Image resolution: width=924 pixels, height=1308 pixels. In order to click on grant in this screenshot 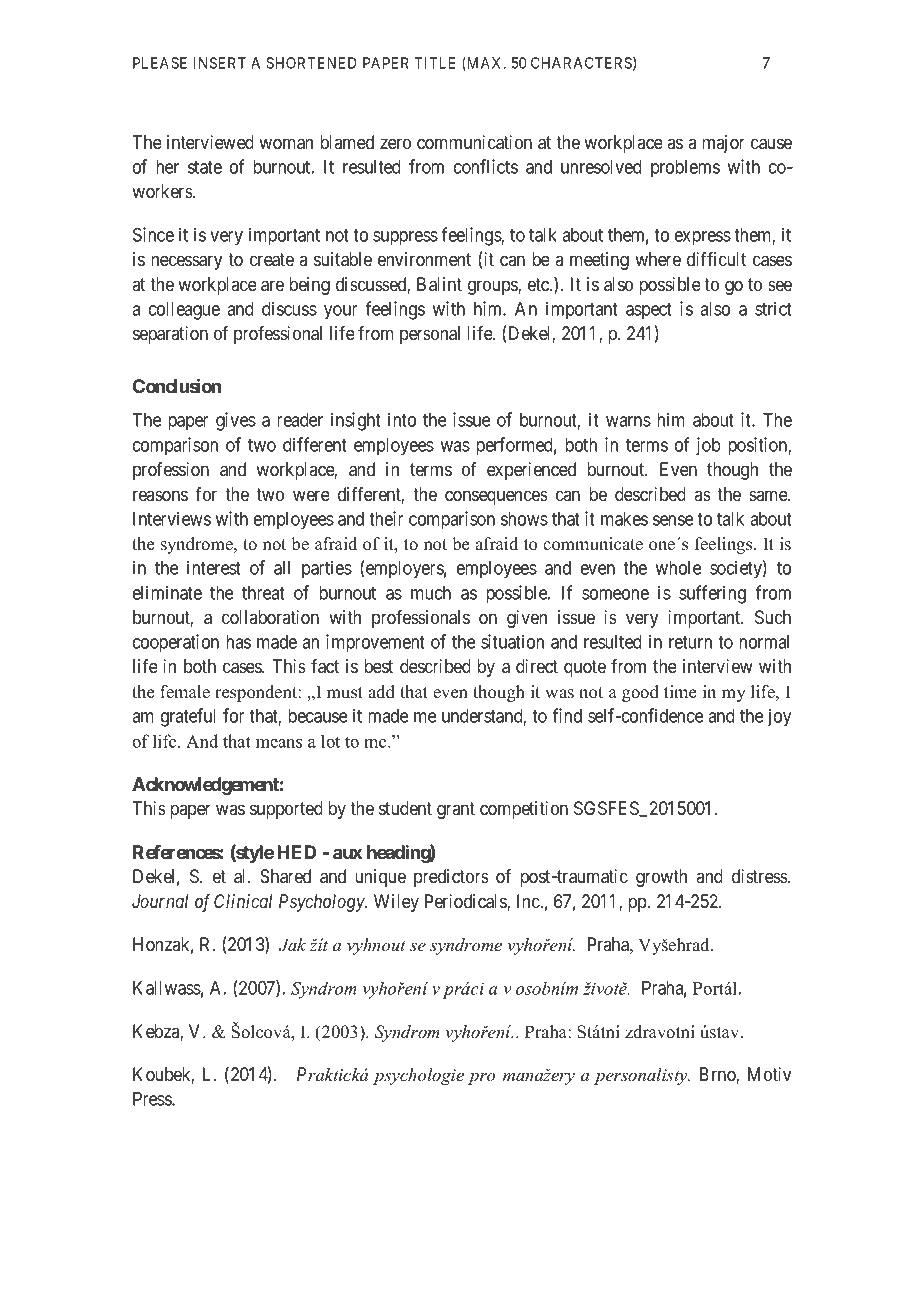, I will do `click(456, 810)`.
